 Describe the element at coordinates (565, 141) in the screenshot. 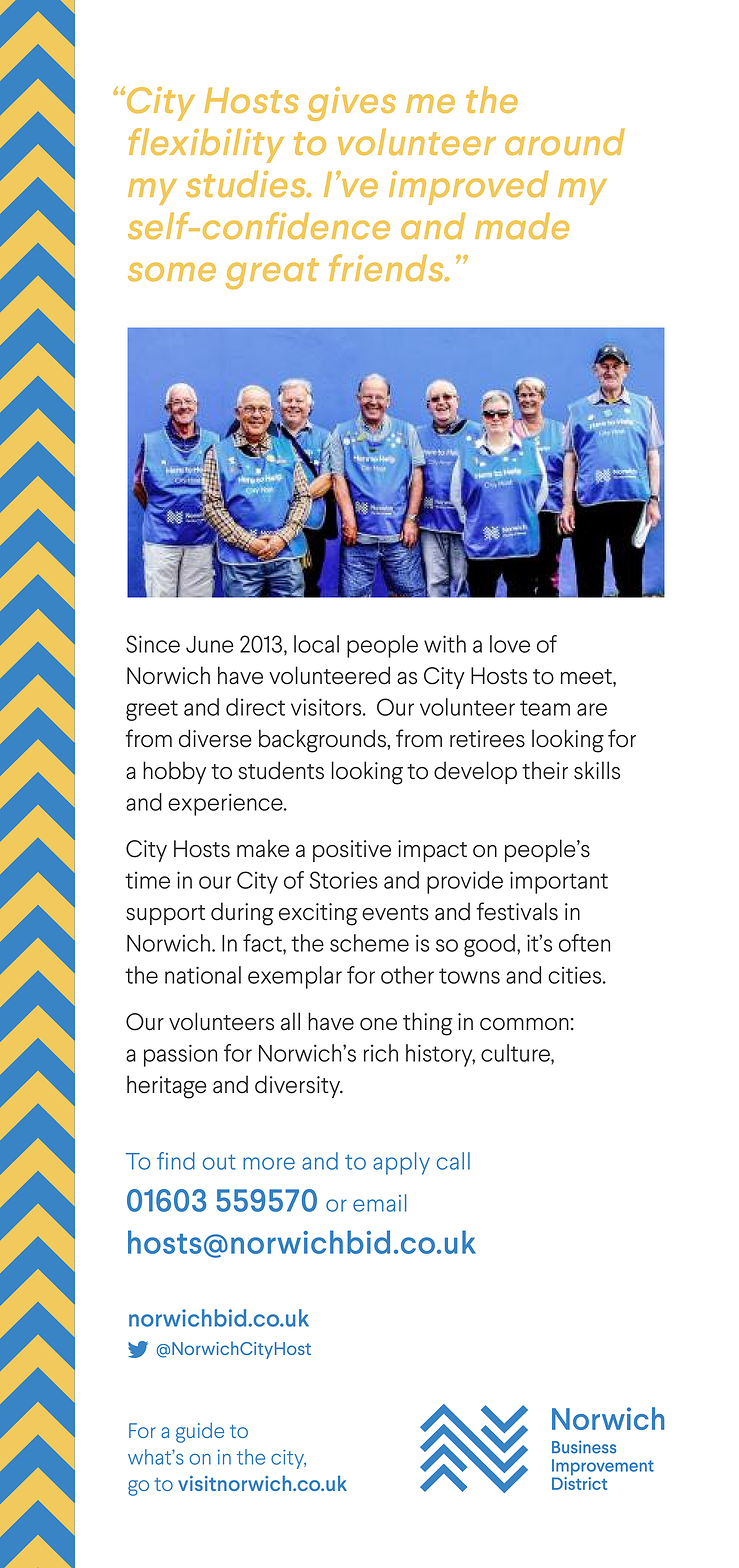

I see `around` at that location.
